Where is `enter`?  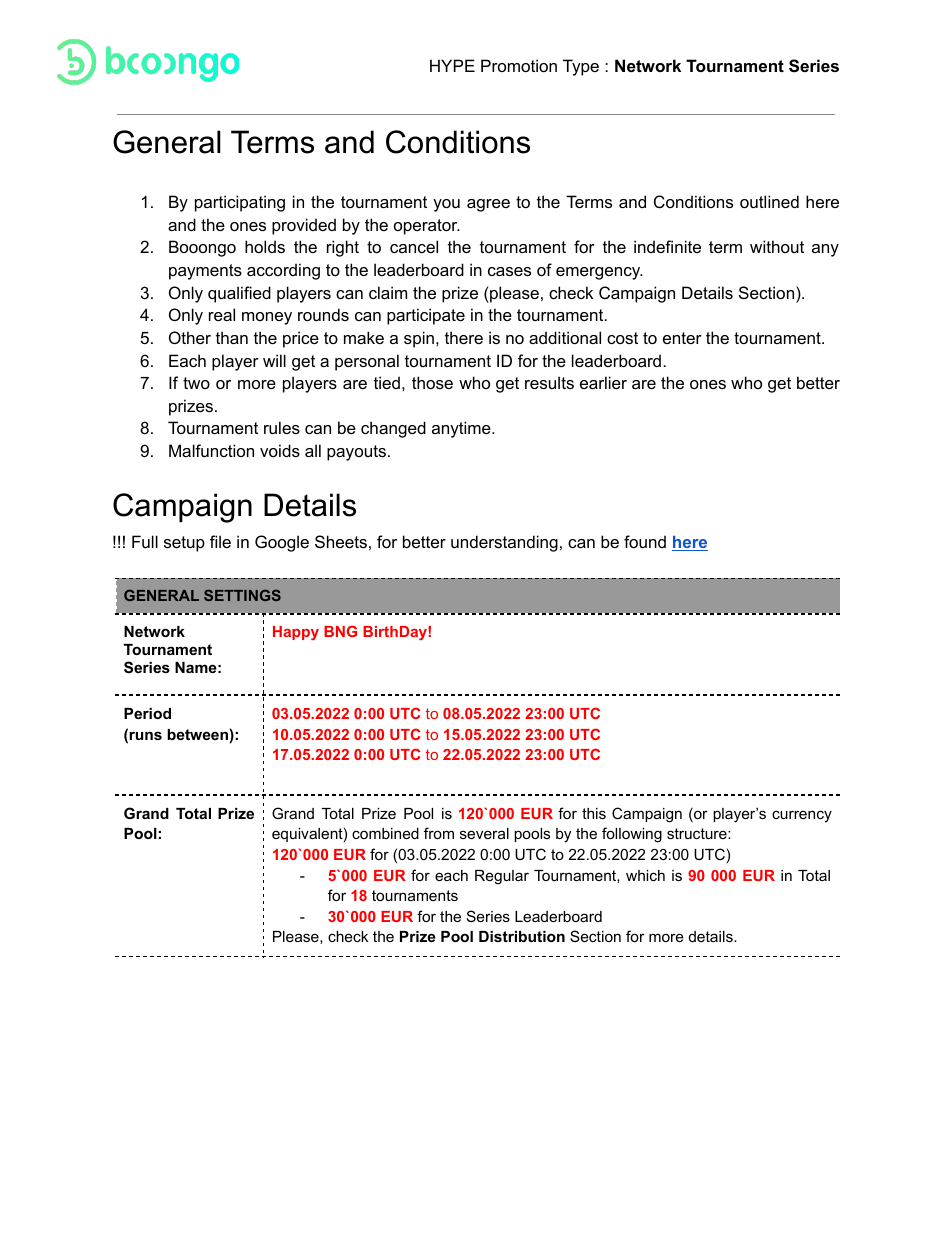
enter is located at coordinates (682, 338).
